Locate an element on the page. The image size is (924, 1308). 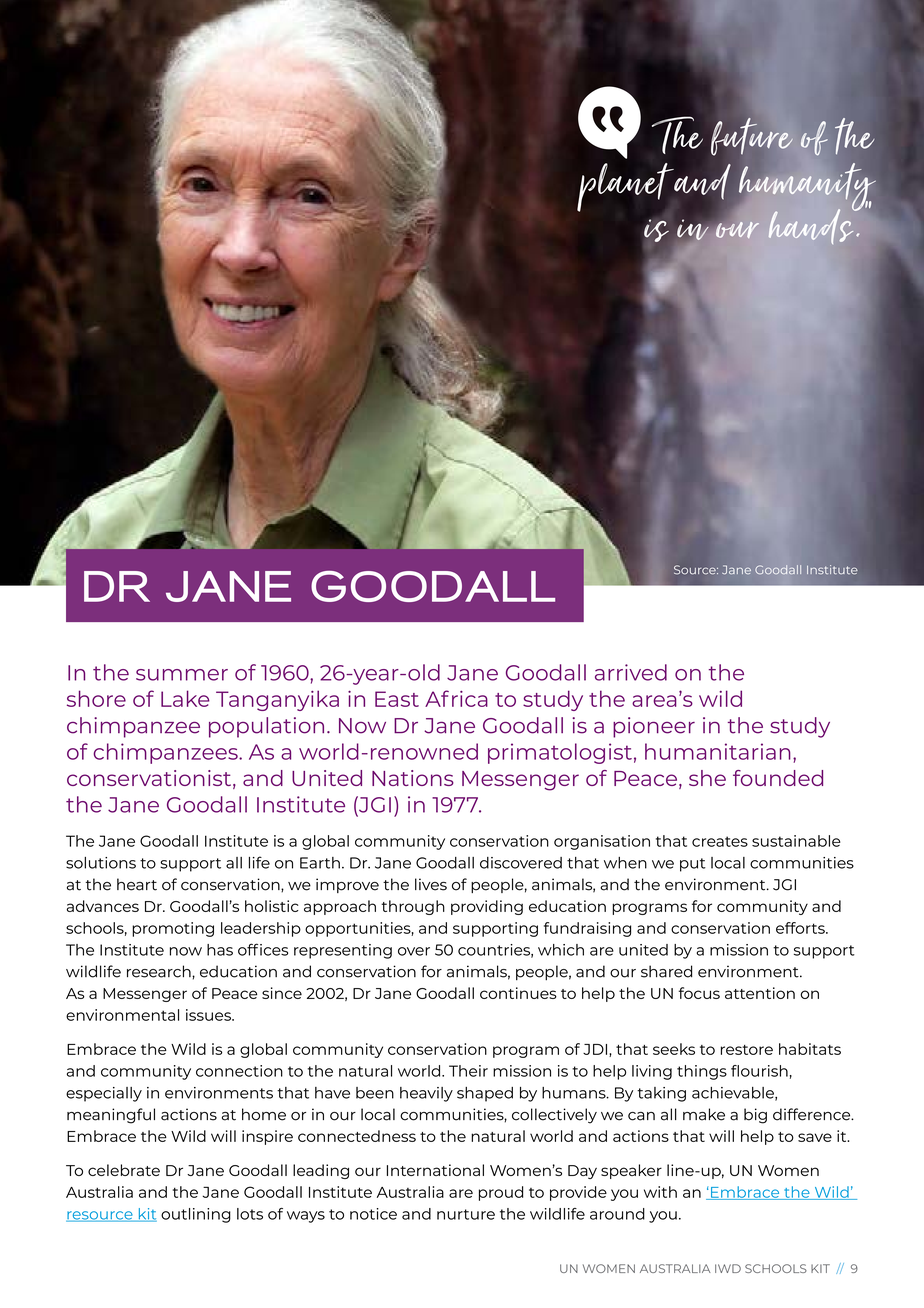
arrived is located at coordinates (631, 672).
